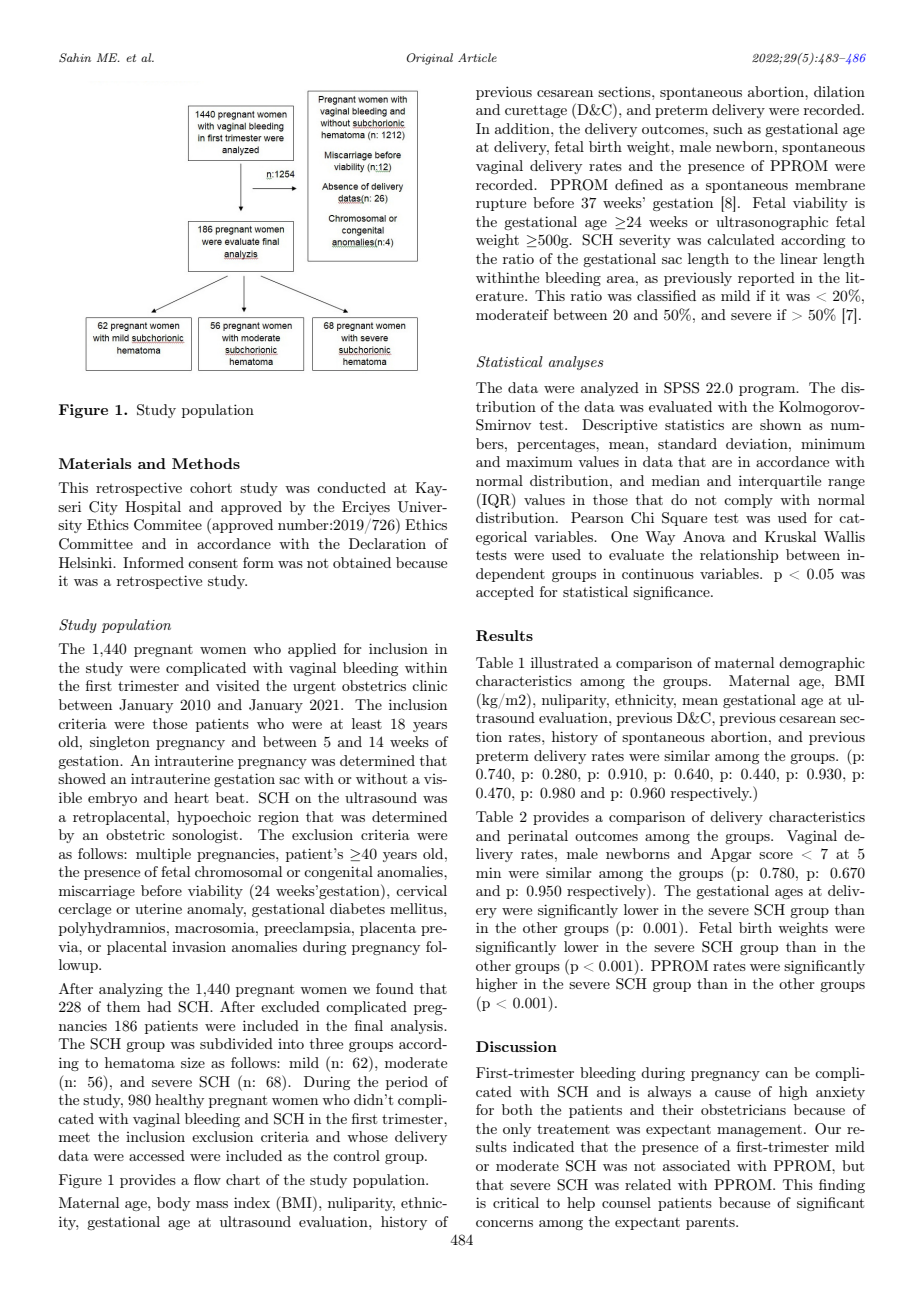  What do you see at coordinates (516, 1202) in the page?
I see `critical` at bounding box center [516, 1202].
